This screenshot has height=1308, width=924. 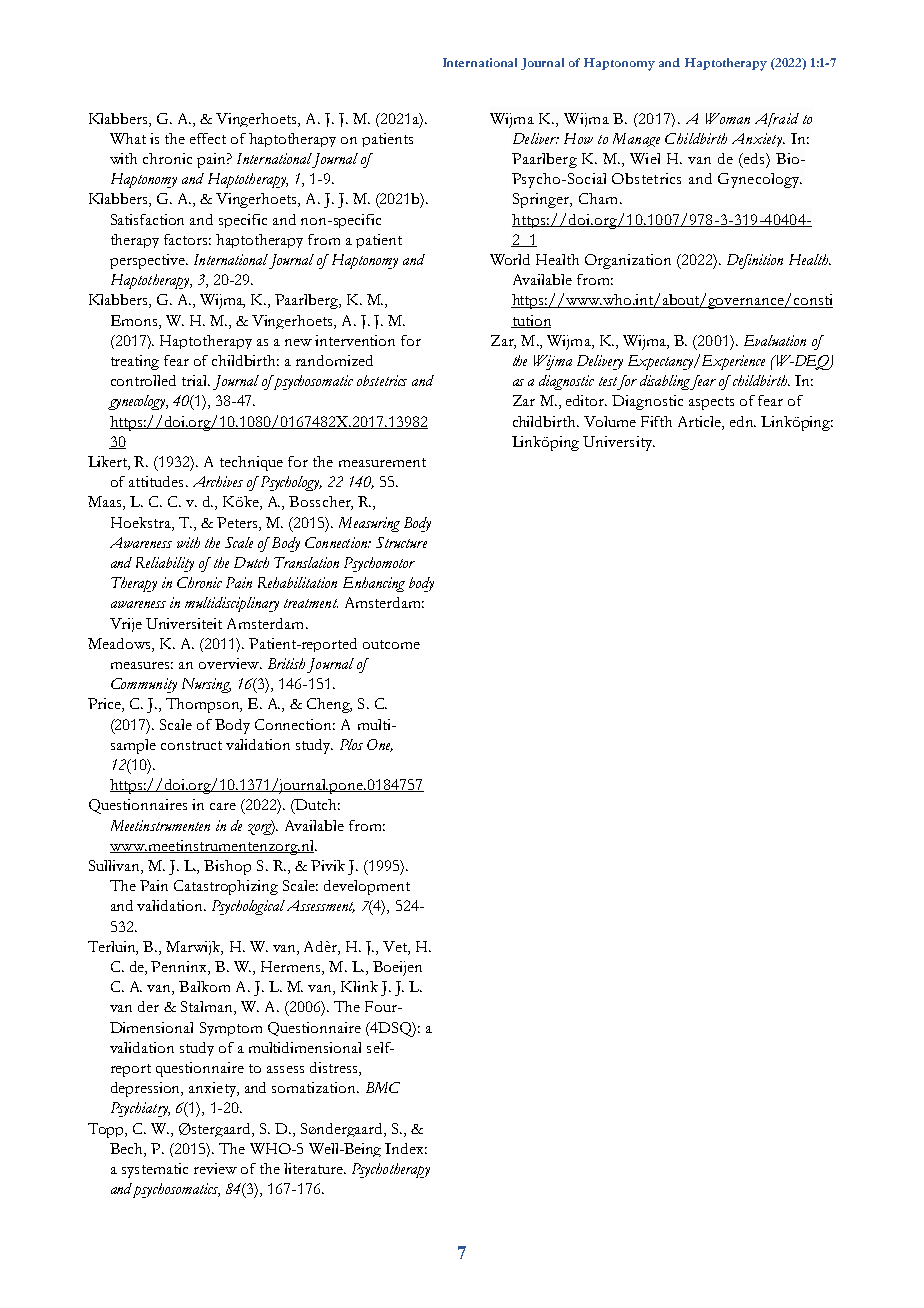 What do you see at coordinates (223, 806) in the screenshot?
I see `care` at bounding box center [223, 806].
